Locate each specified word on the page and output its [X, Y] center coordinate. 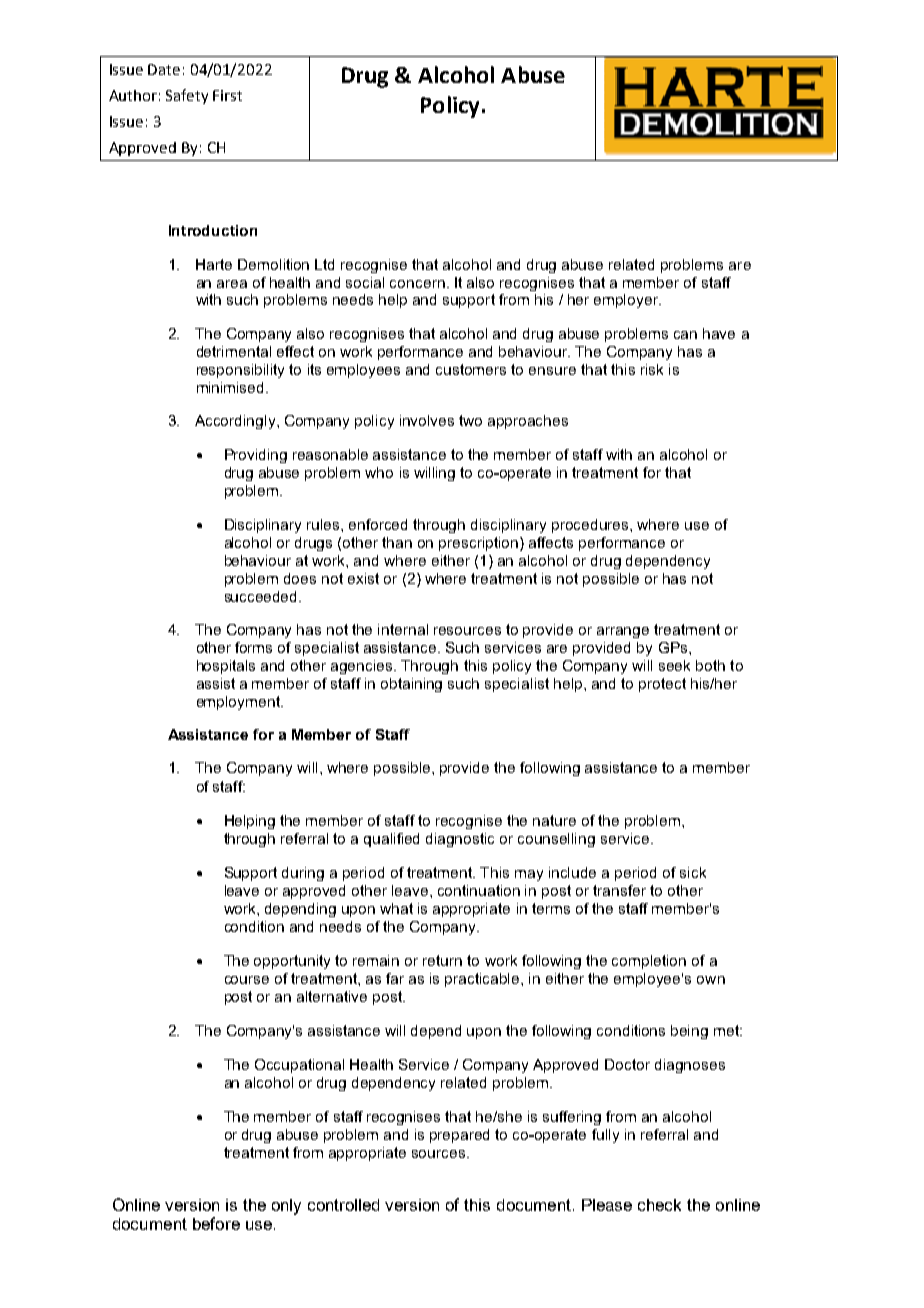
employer [627, 301]
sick [693, 872]
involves [427, 420]
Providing [256, 456]
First [227, 95]
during [303, 874]
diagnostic [460, 840]
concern [417, 284]
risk [652, 369]
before [216, 1223]
